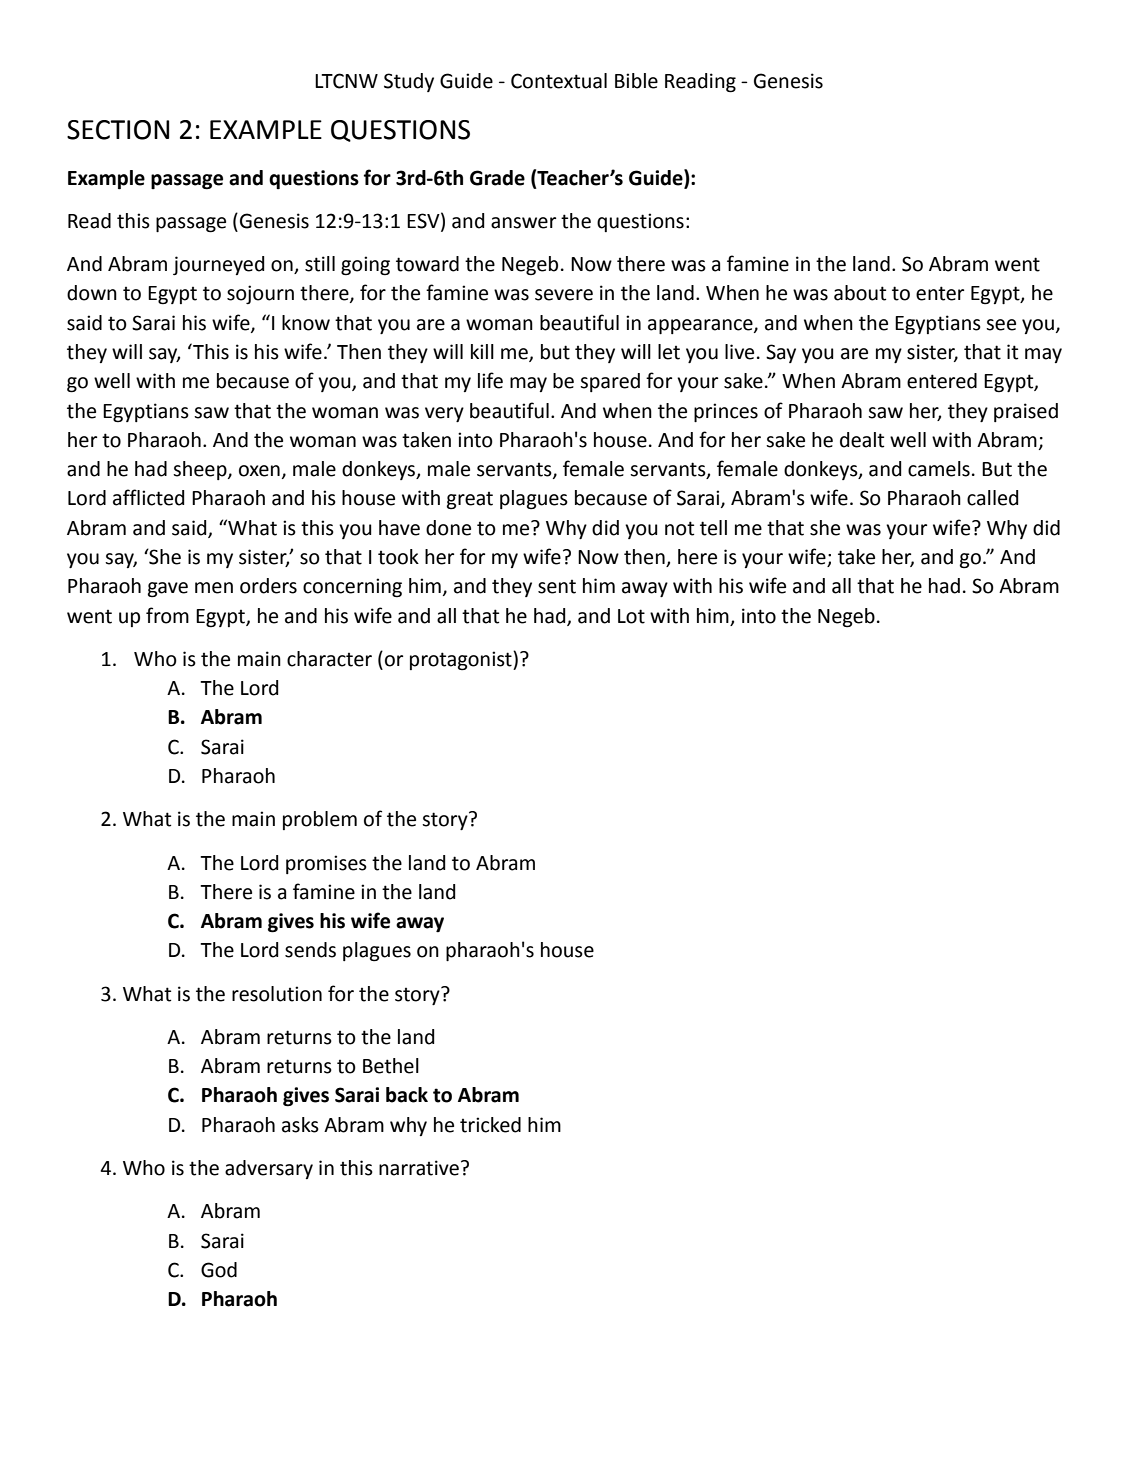 The image size is (1138, 1473). What do you see at coordinates (219, 1270) in the screenshot?
I see `God` at bounding box center [219, 1270].
